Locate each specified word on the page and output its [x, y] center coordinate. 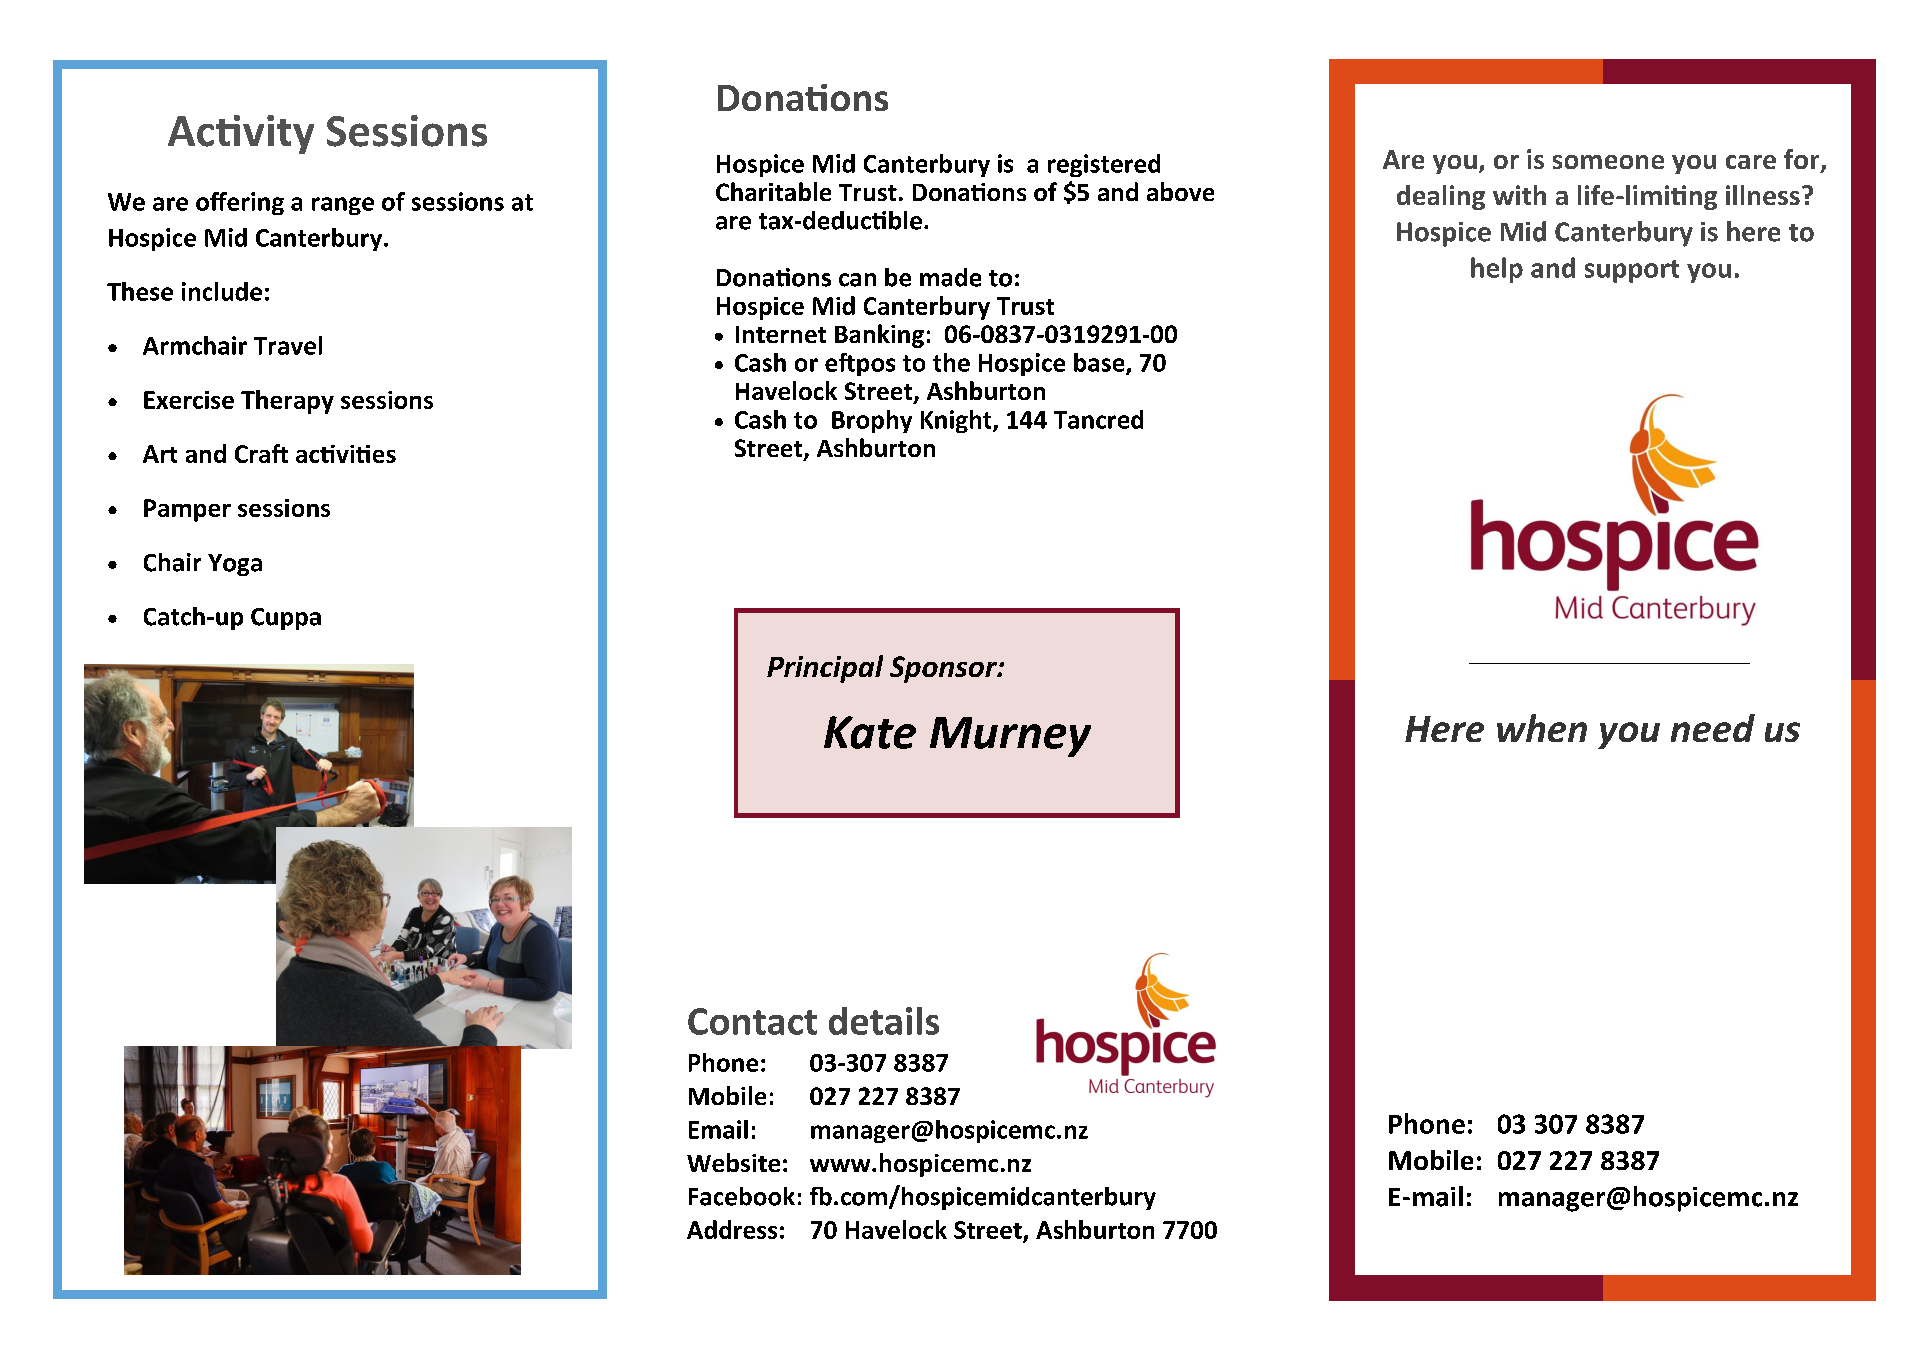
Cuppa [286, 619]
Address [732, 1229]
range [343, 206]
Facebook [742, 1196]
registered [1104, 165]
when [1542, 728]
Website [733, 1162]
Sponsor [944, 669]
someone [1608, 162]
